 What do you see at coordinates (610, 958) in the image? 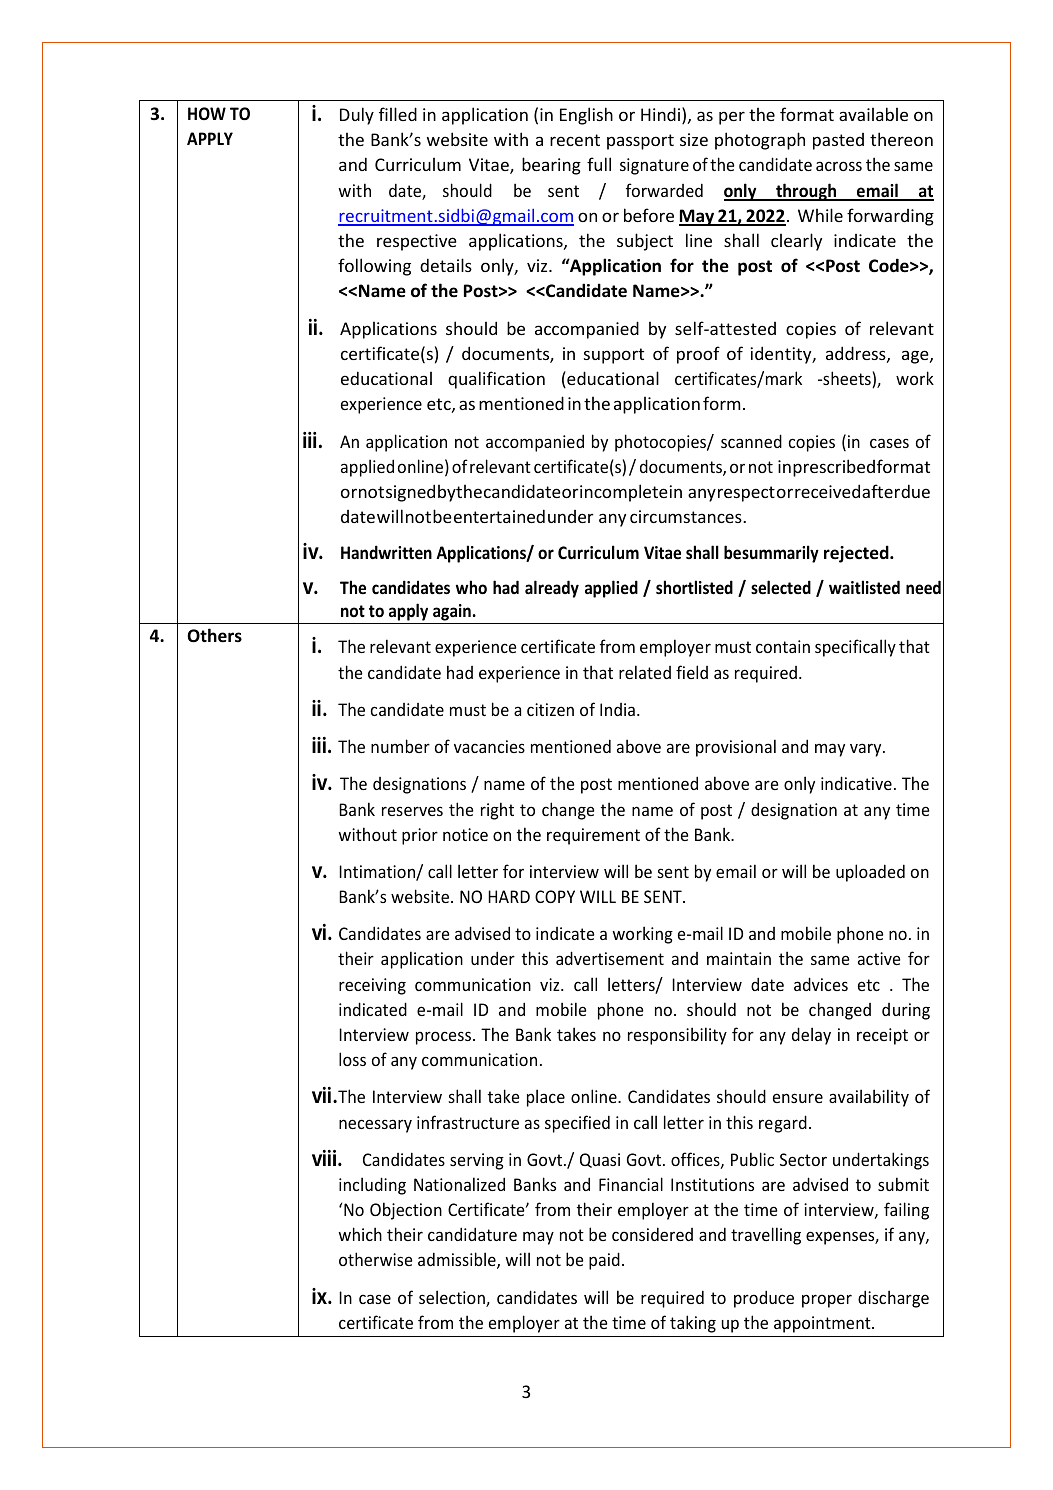
I see `advertisement` at bounding box center [610, 958].
